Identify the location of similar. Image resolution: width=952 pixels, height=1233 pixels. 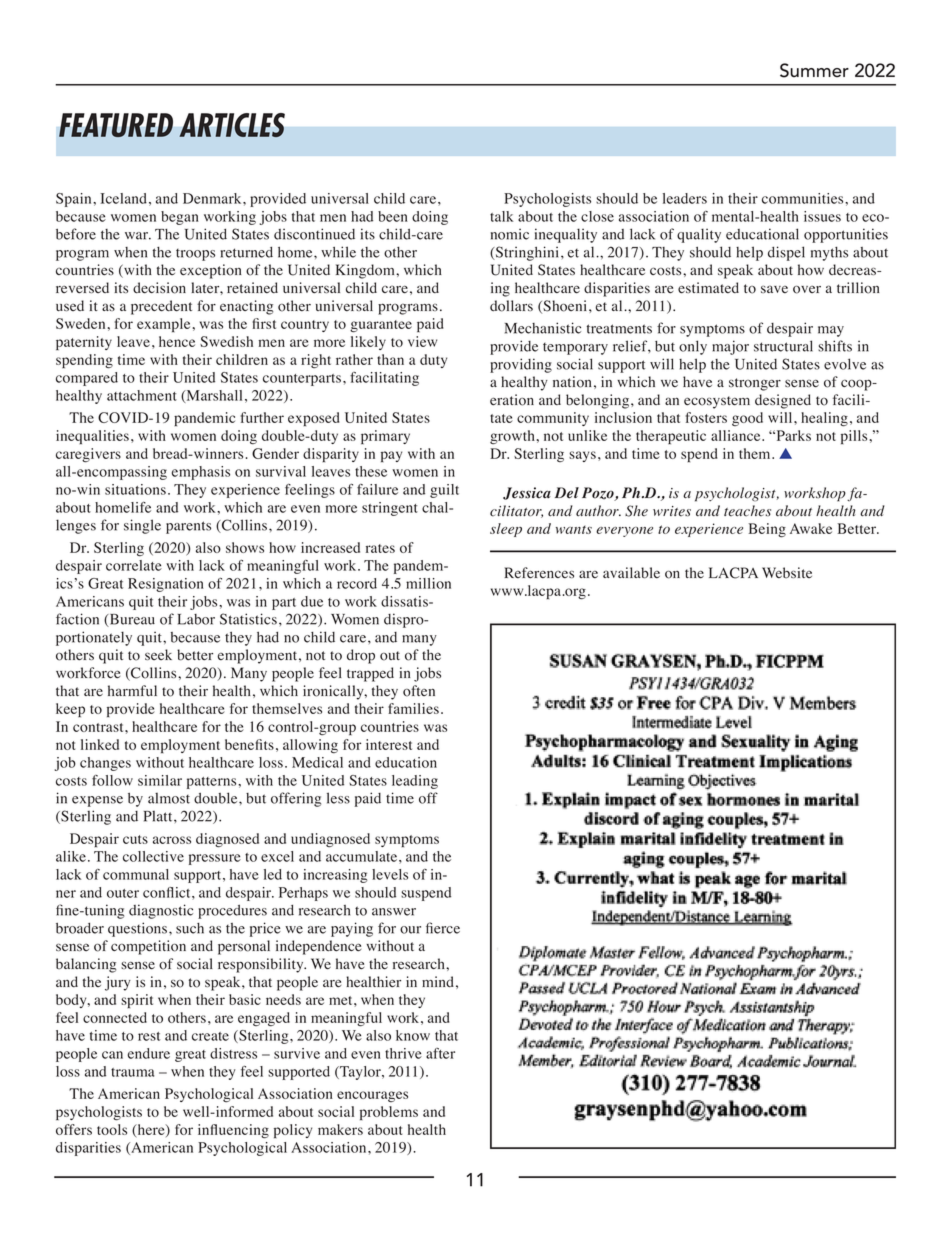
(160, 780).
